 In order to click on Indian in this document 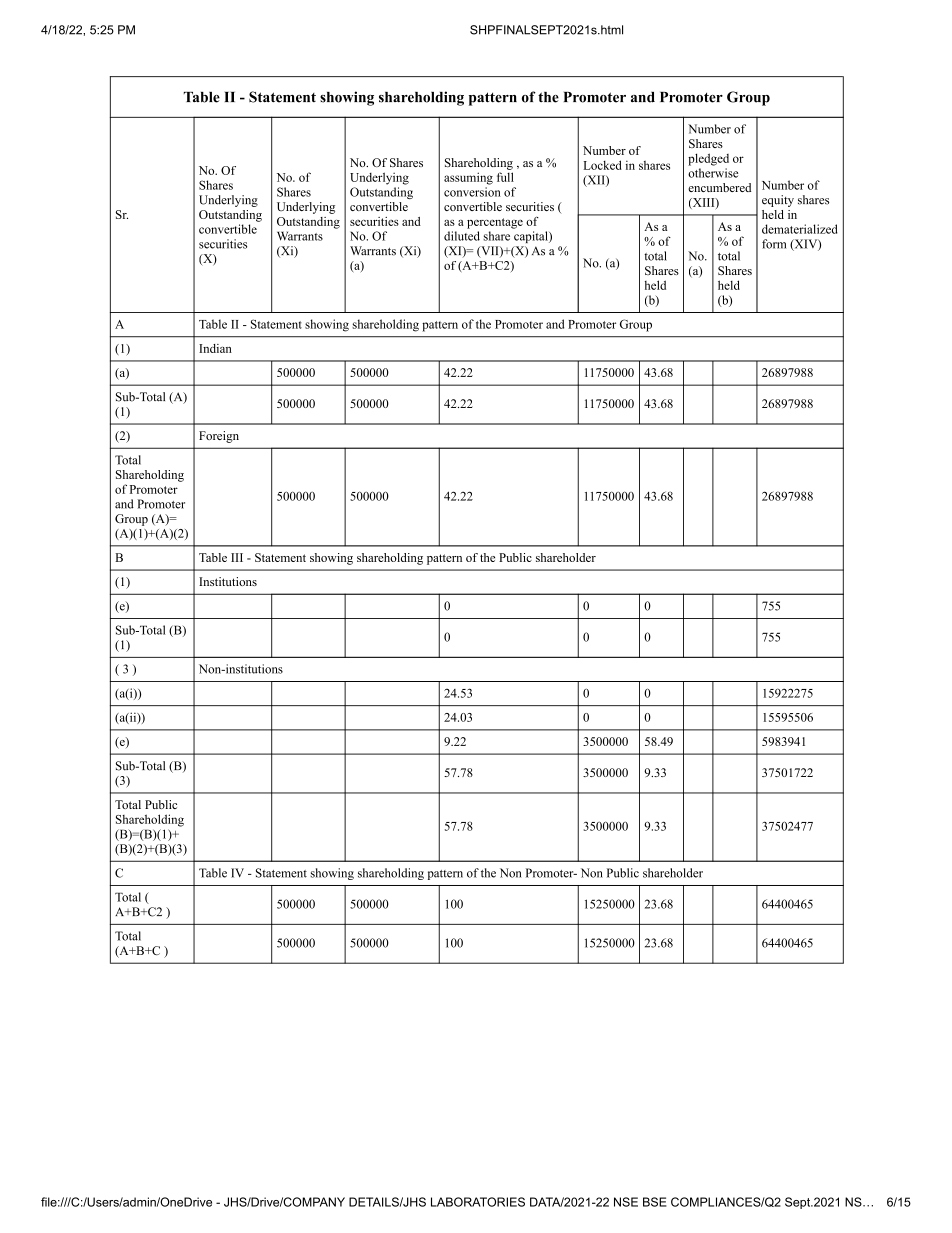, I will do `click(215, 348)`.
